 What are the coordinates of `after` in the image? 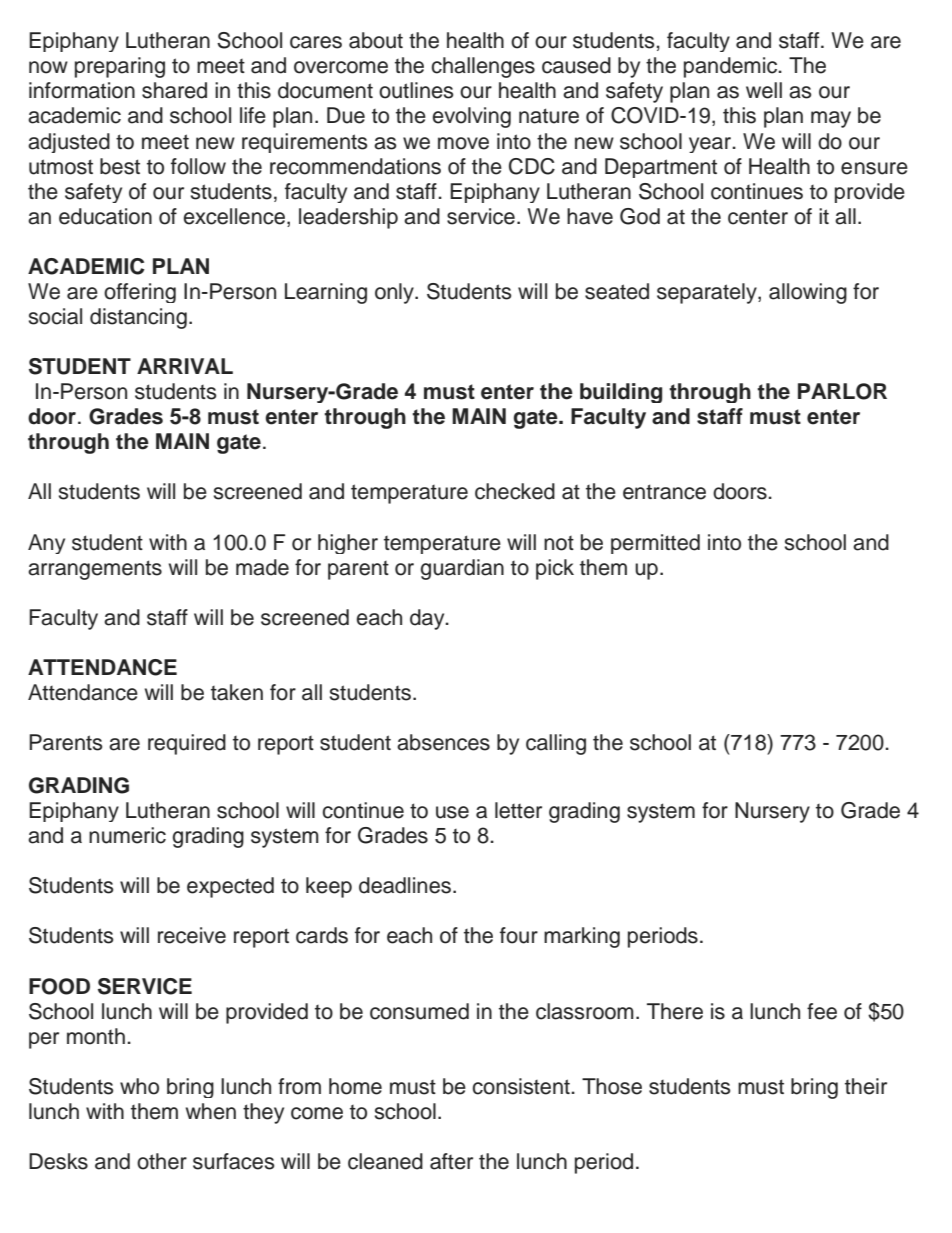 It's located at (451, 1161).
